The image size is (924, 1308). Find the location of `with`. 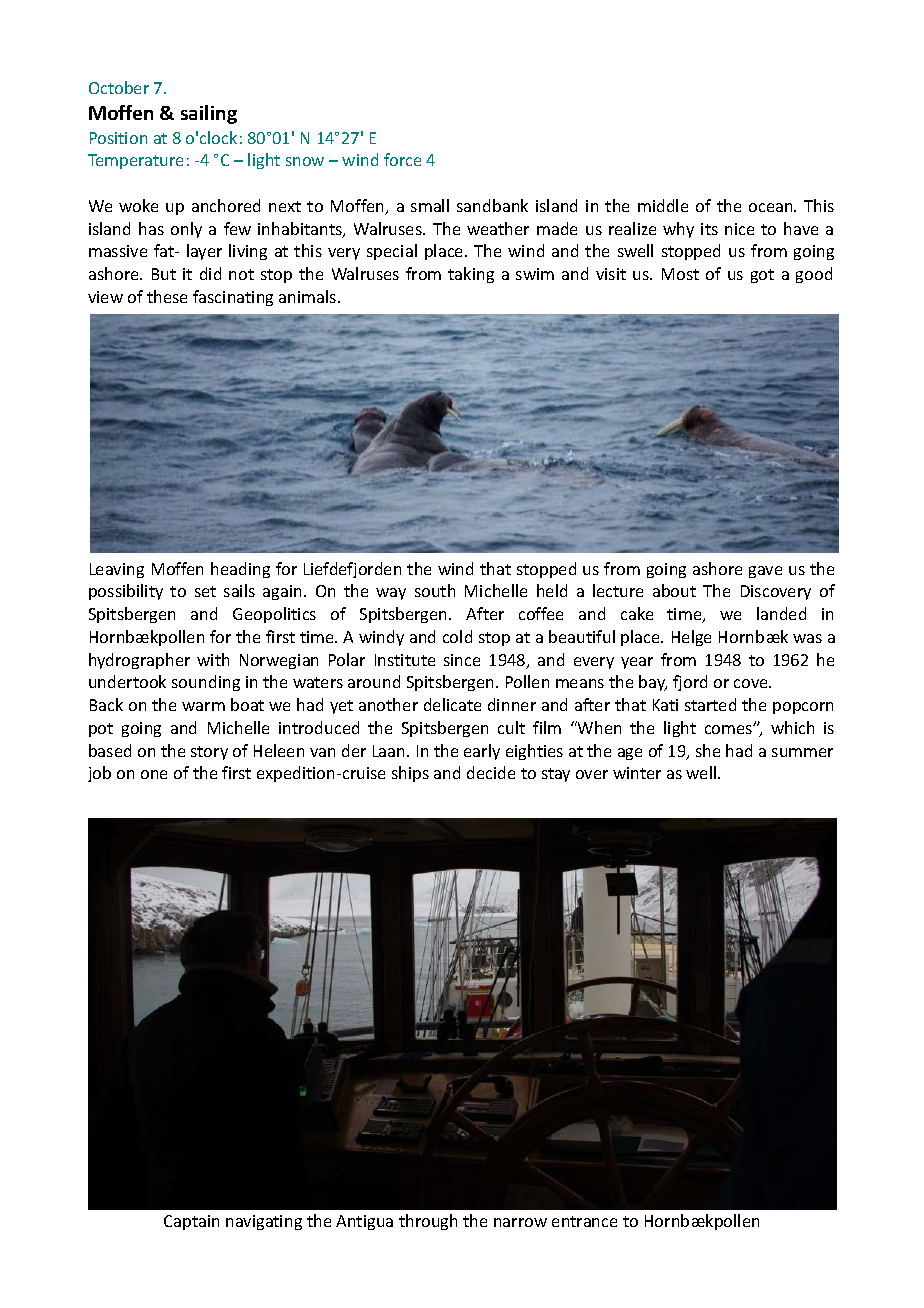

with is located at coordinates (213, 659).
